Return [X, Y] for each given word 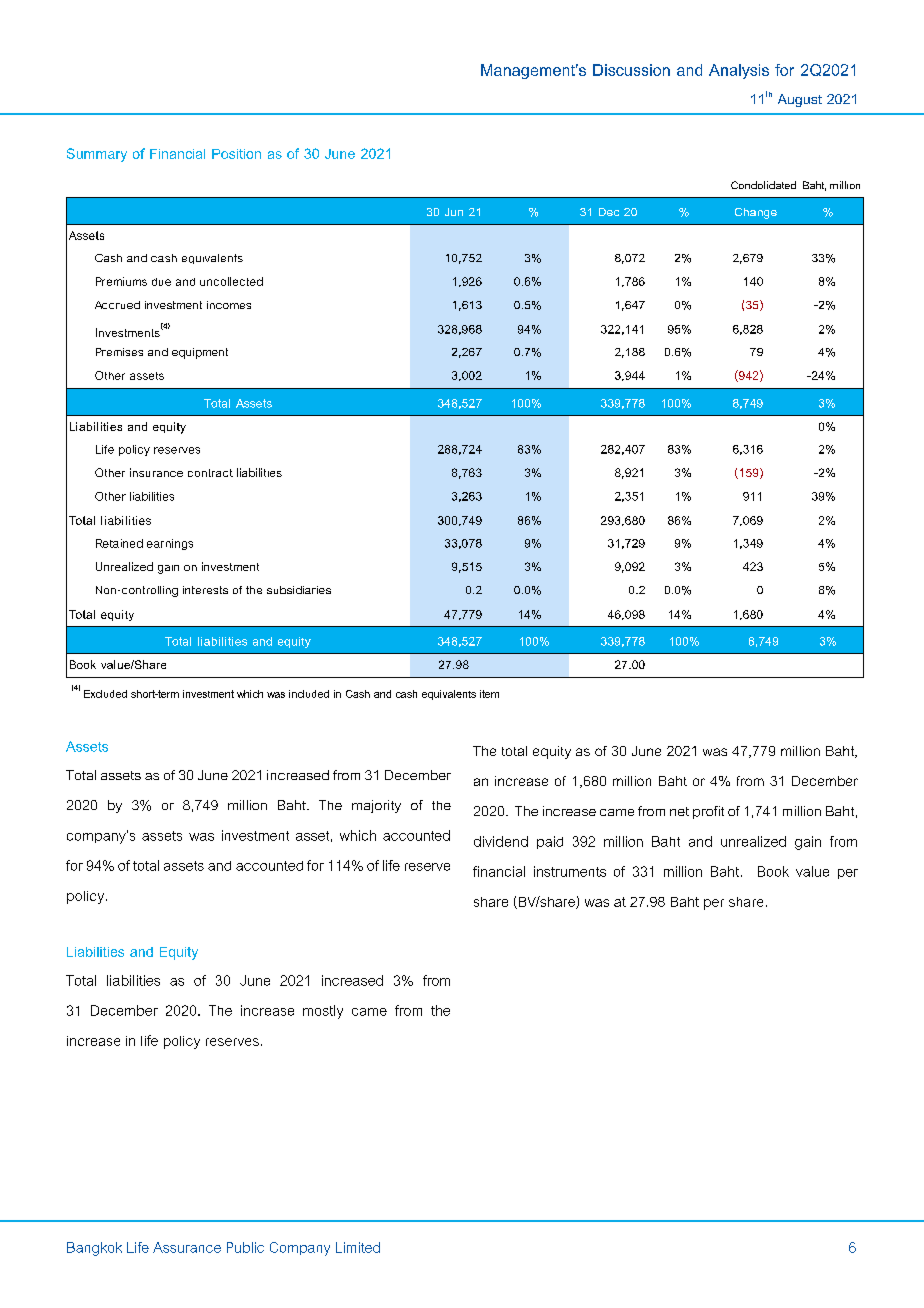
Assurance [187, 1247]
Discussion [631, 70]
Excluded [105, 694]
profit [708, 812]
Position [236, 154]
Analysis [739, 71]
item [489, 694]
